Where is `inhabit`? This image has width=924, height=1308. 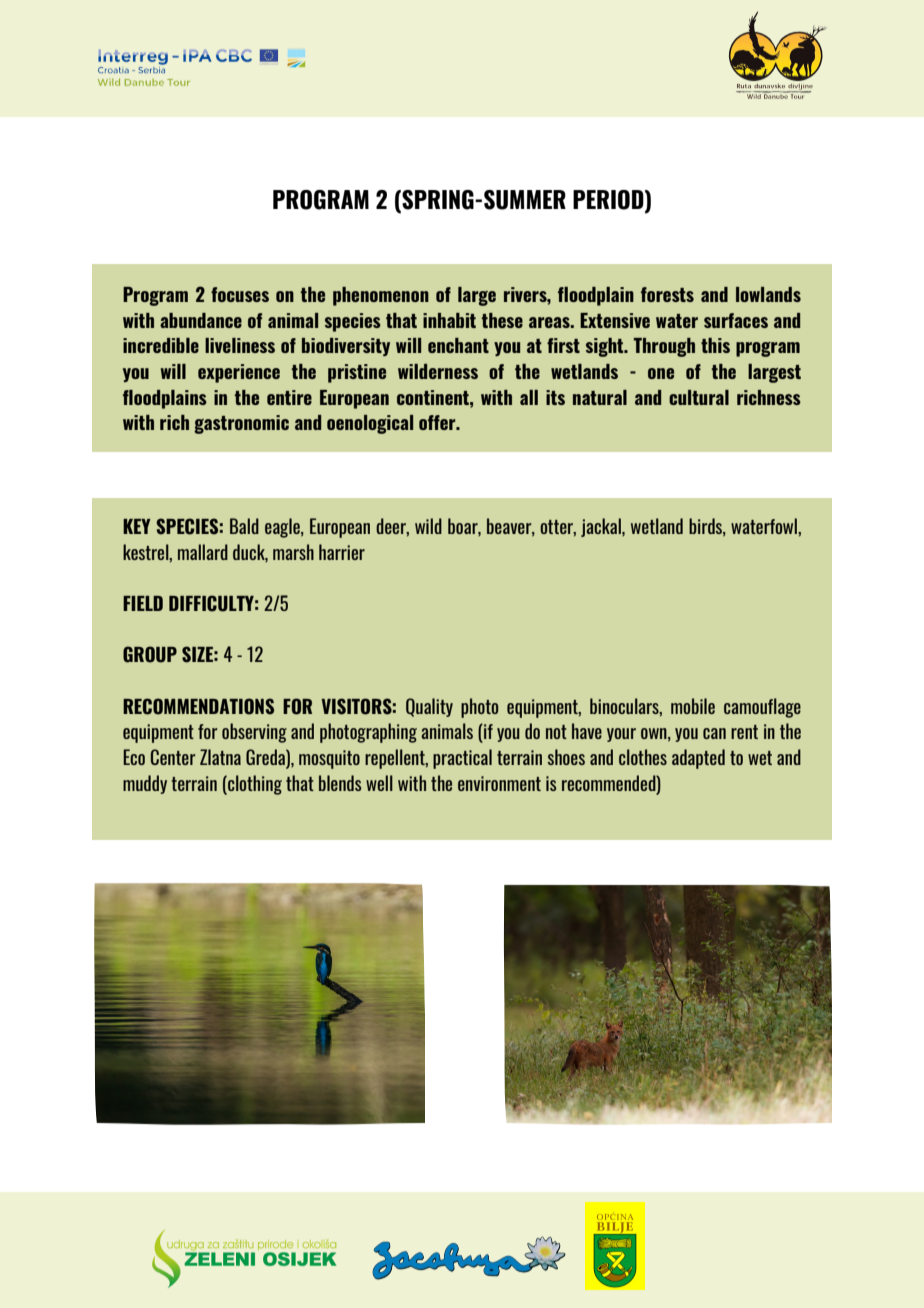 inhabit is located at coordinates (449, 320).
